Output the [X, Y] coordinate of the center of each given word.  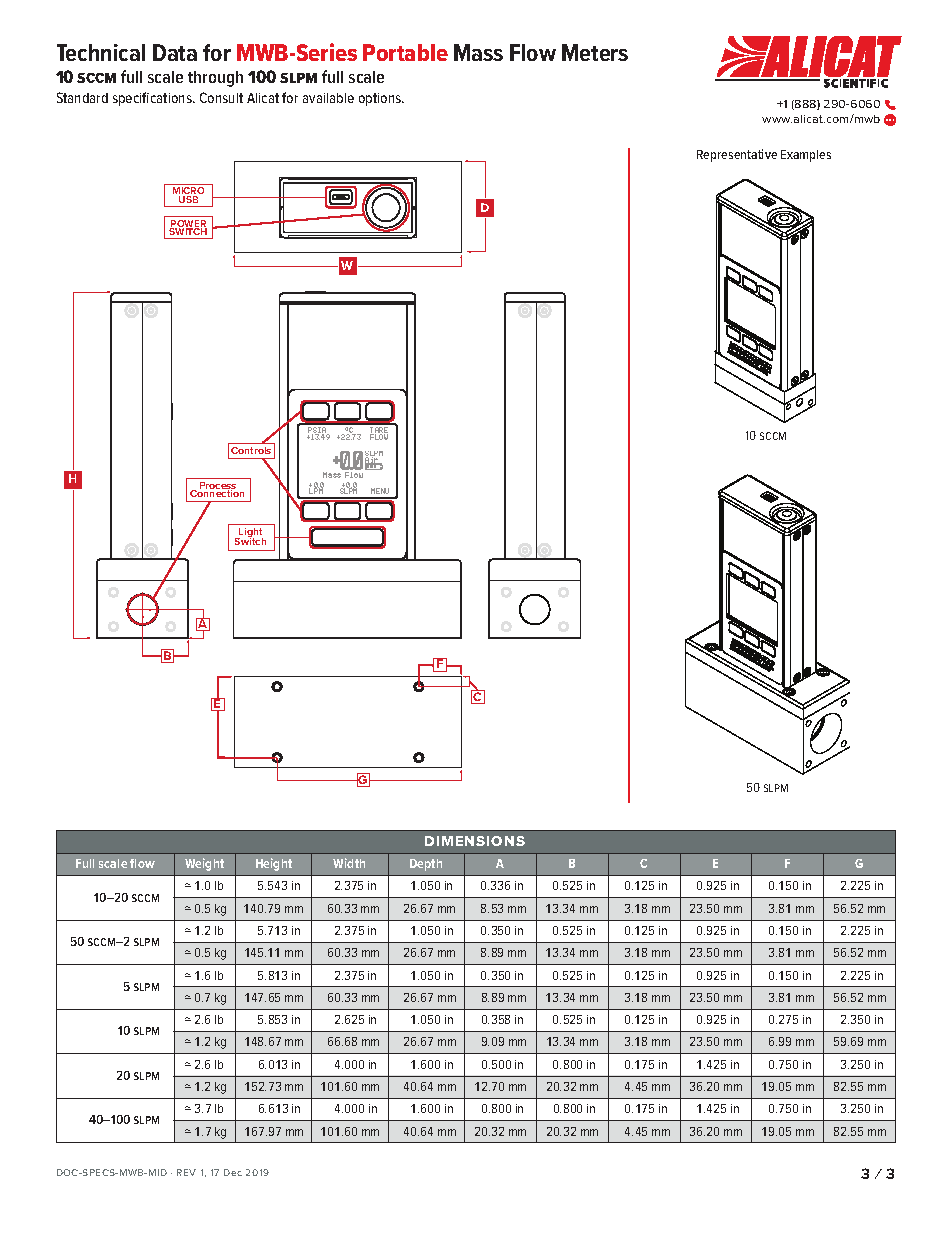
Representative [737, 155]
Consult [221, 97]
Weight [204, 864]
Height [274, 864]
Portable [405, 52]
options [381, 99]
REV [186, 1172]
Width [349, 863]
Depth [426, 865]
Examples [806, 156]
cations [172, 98]
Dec [233, 1172]
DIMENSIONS [475, 841]
